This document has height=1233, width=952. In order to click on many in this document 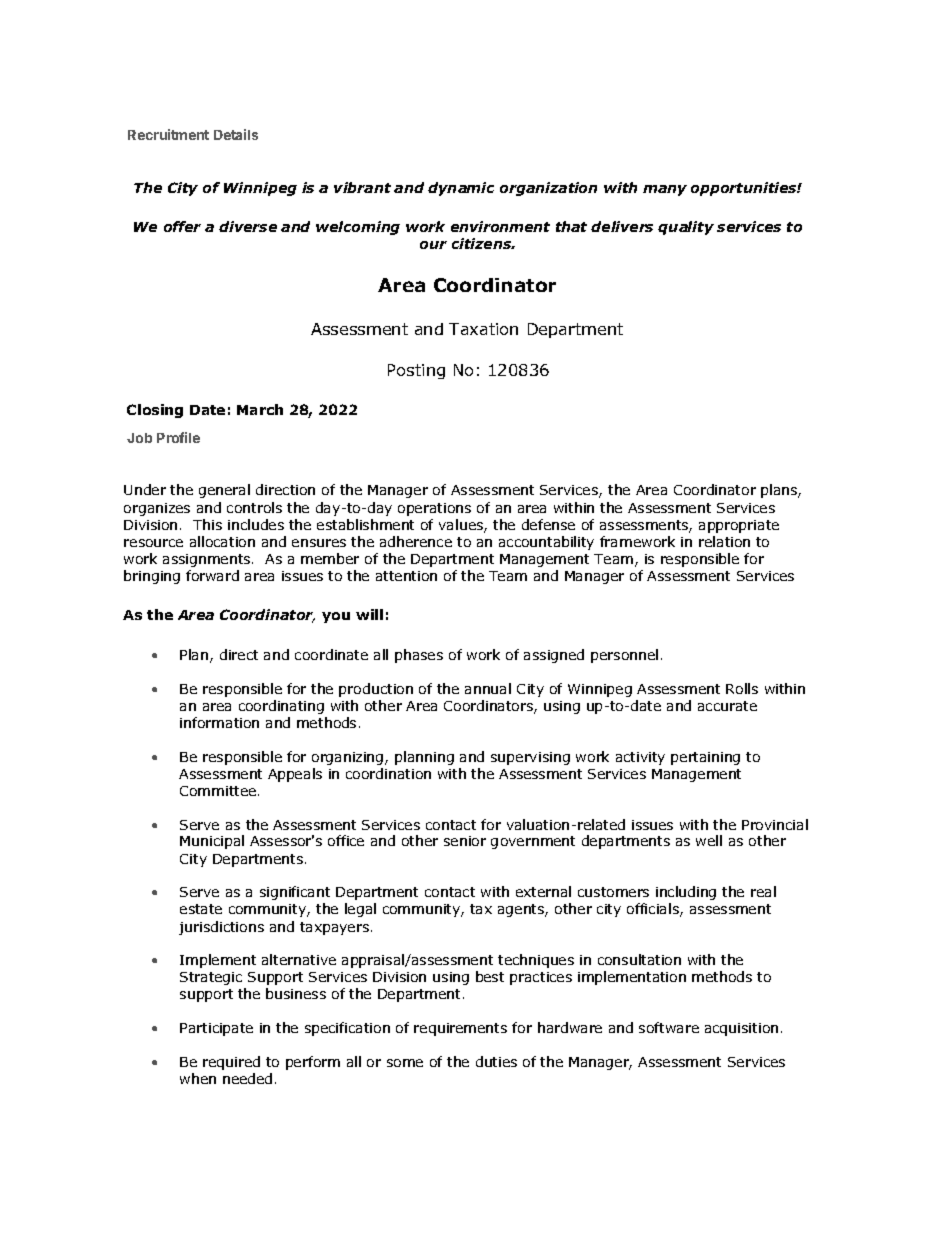, I will do `click(665, 190)`.
